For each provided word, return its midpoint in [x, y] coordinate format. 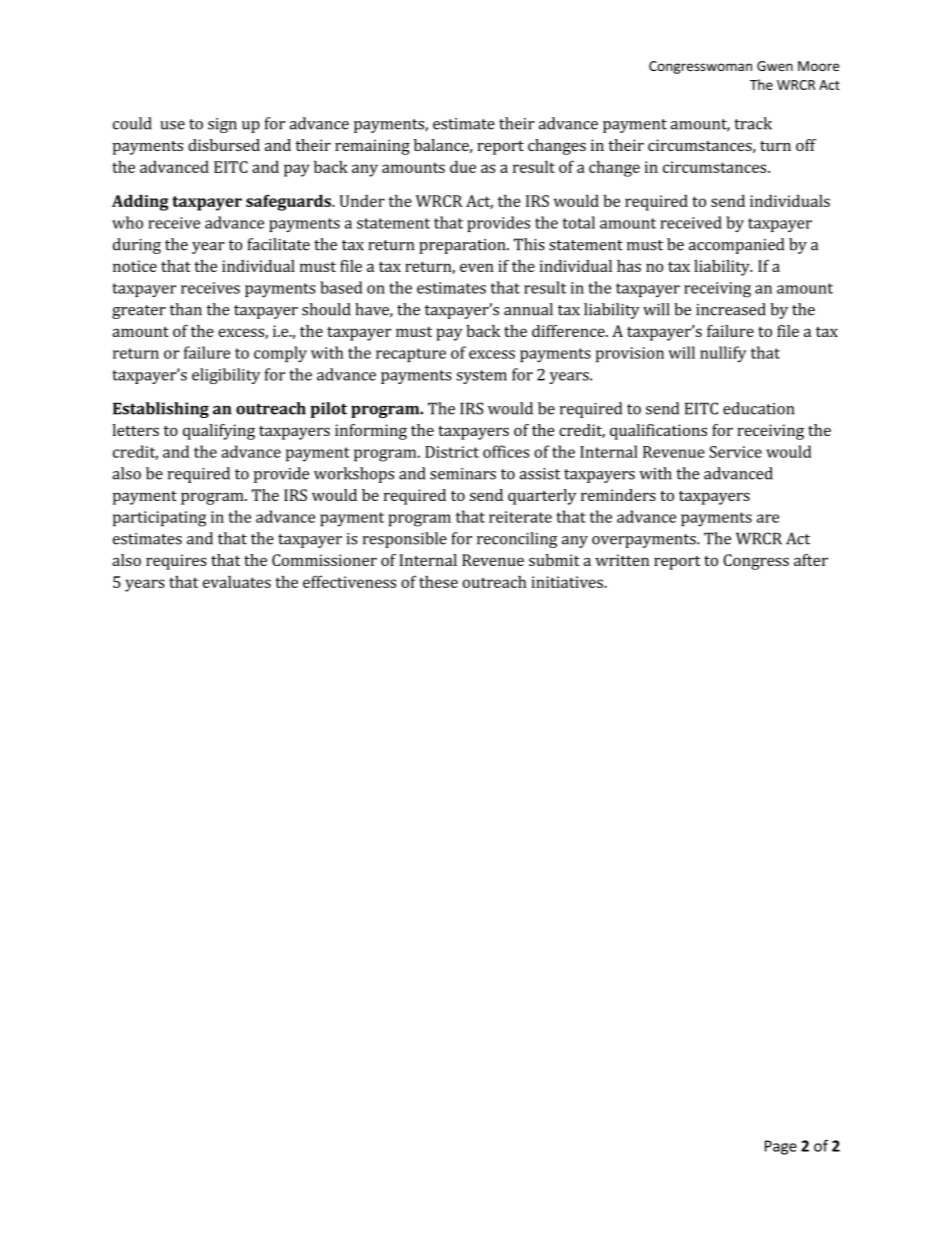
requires [176, 562]
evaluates [237, 582]
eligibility [226, 376]
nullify [723, 354]
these [438, 582]
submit [554, 560]
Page [781, 1147]
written [622, 560]
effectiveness [349, 581]
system [481, 377]
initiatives [568, 582]
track [753, 123]
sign [222, 125]
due [463, 167]
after [811, 560]
